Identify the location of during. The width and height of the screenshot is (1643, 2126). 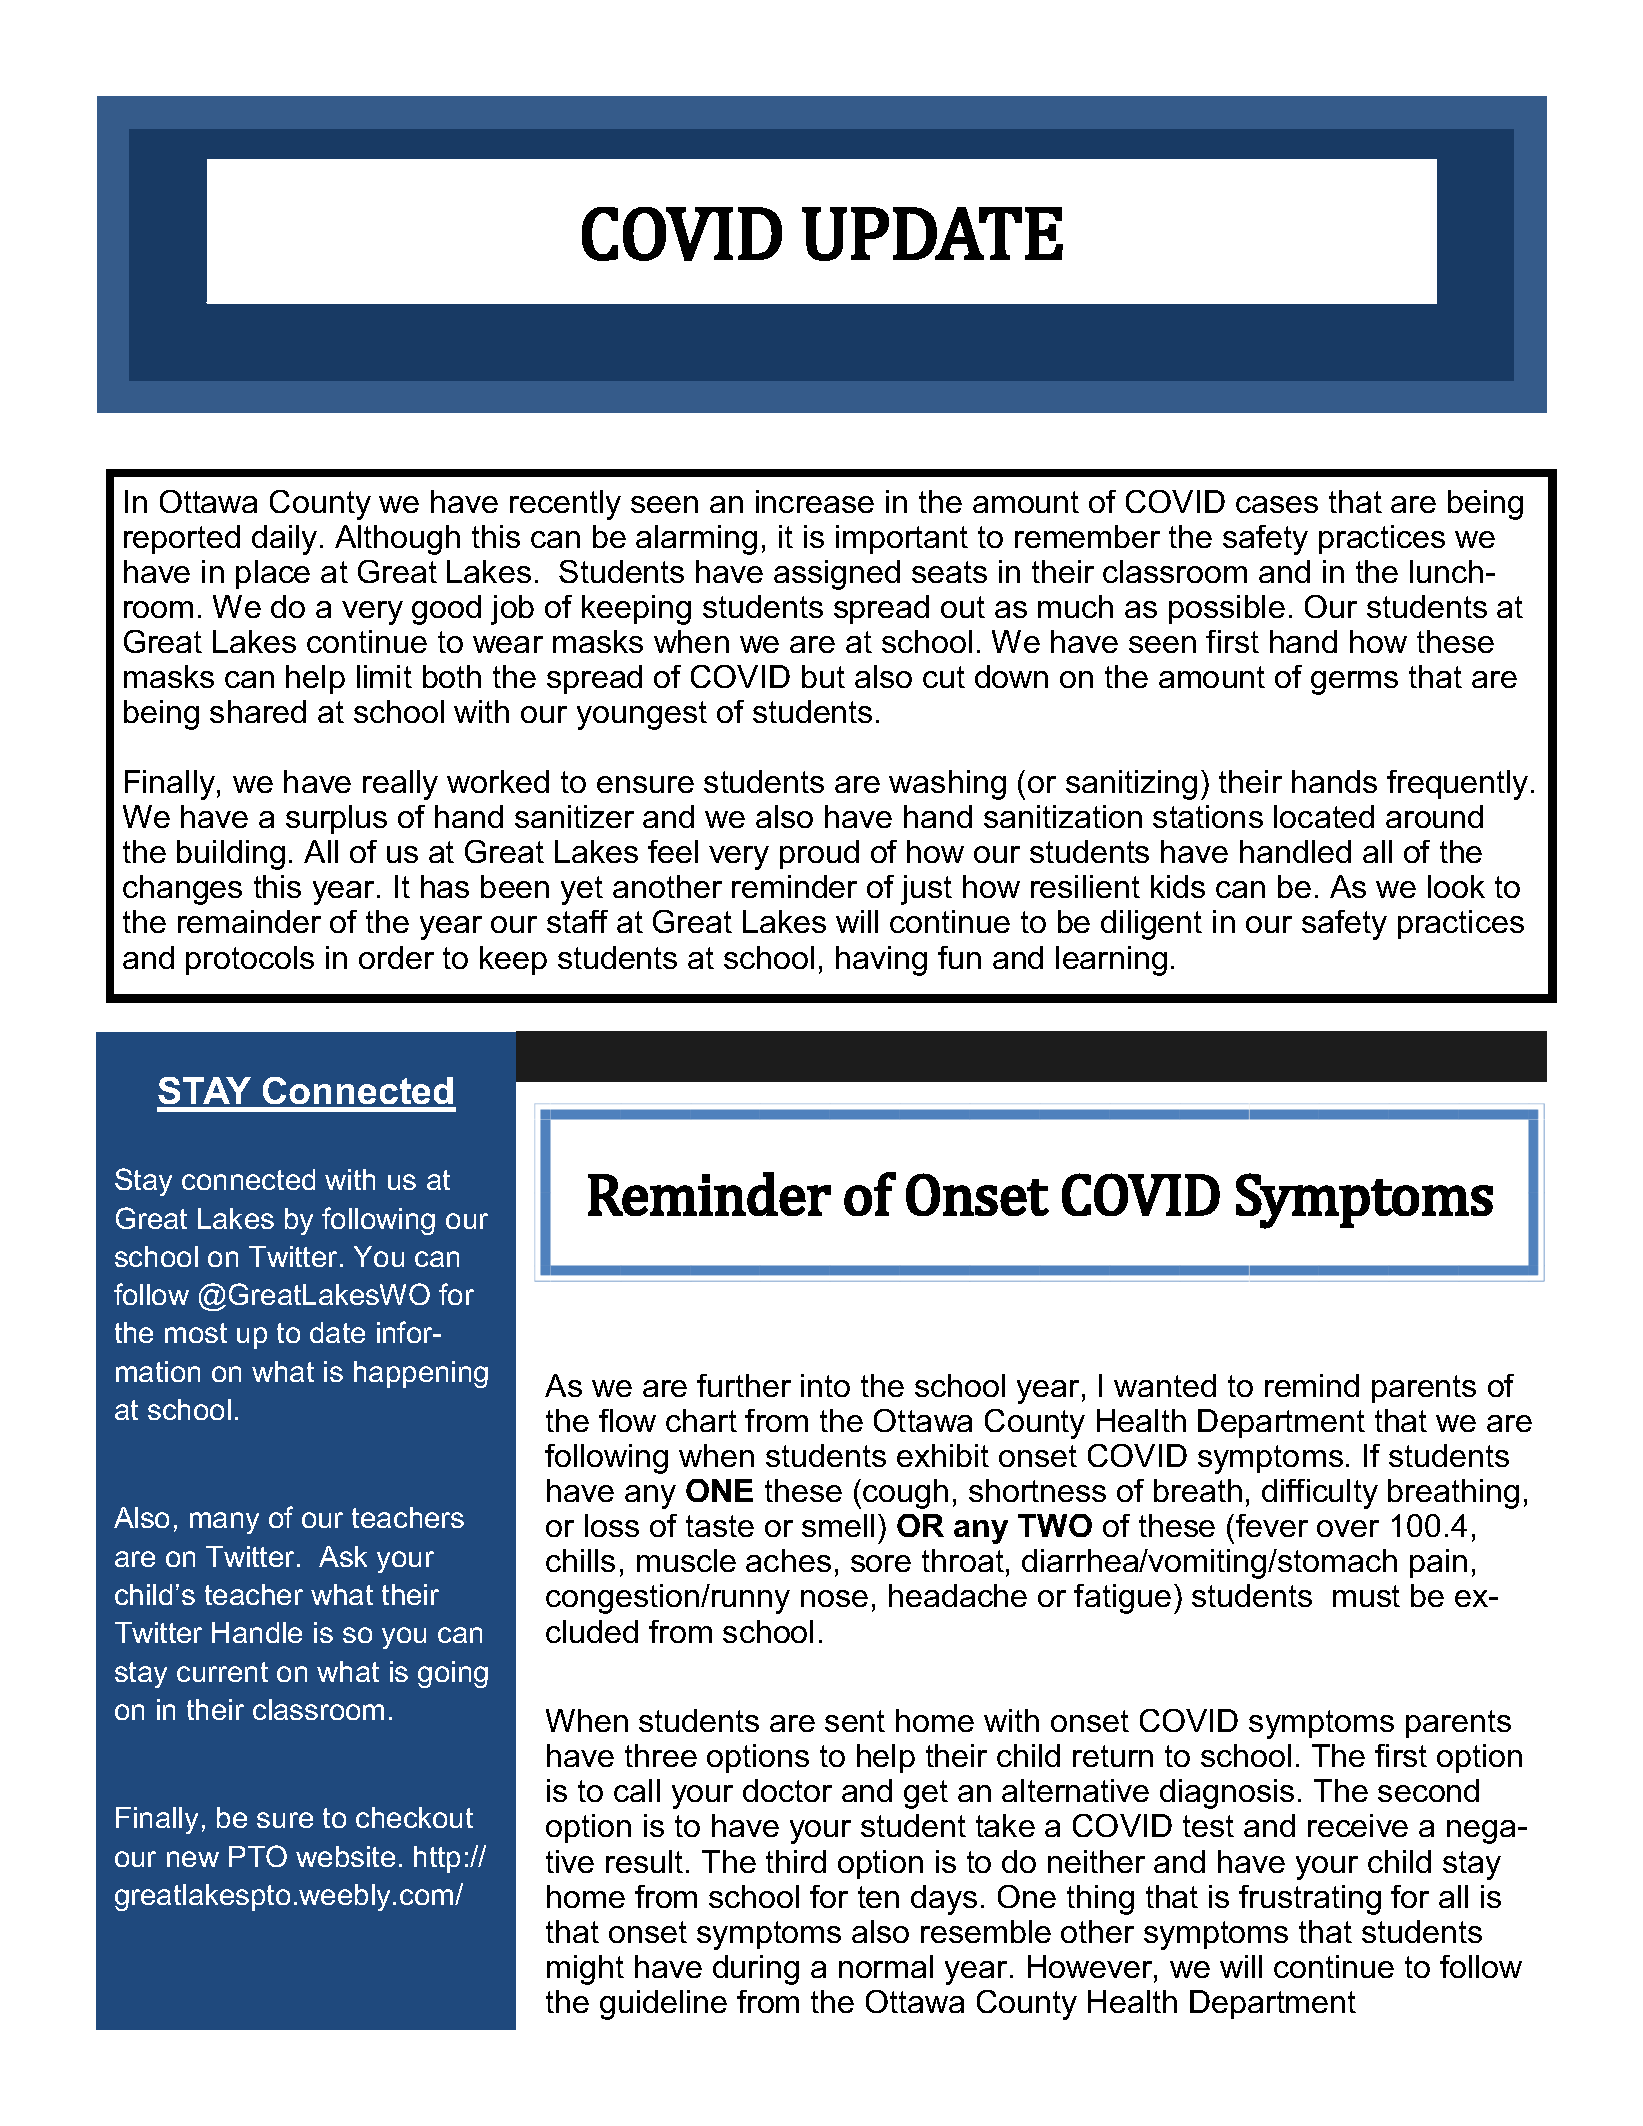
(756, 1970).
